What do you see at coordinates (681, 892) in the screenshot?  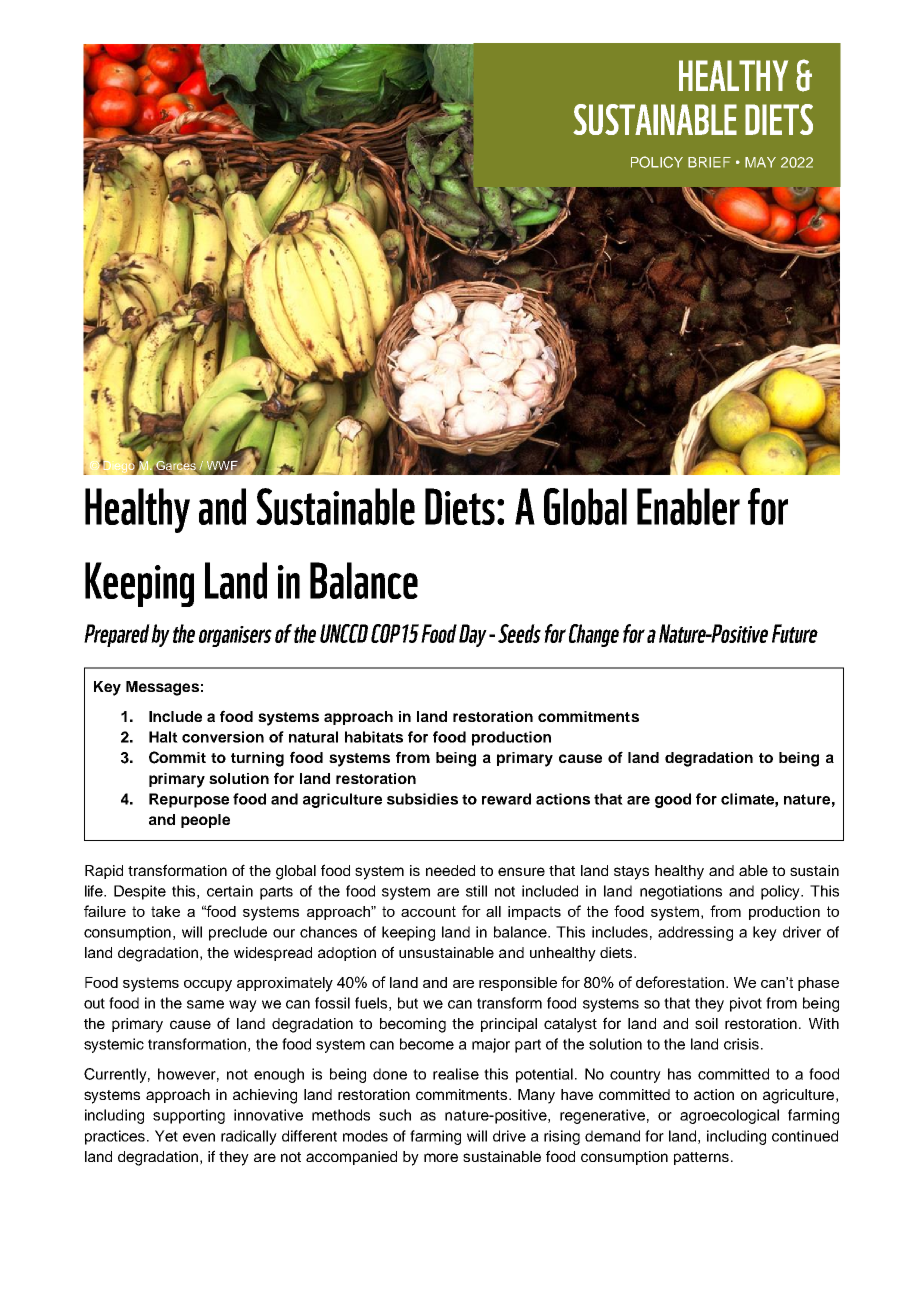 I see `negotiations` at bounding box center [681, 892].
